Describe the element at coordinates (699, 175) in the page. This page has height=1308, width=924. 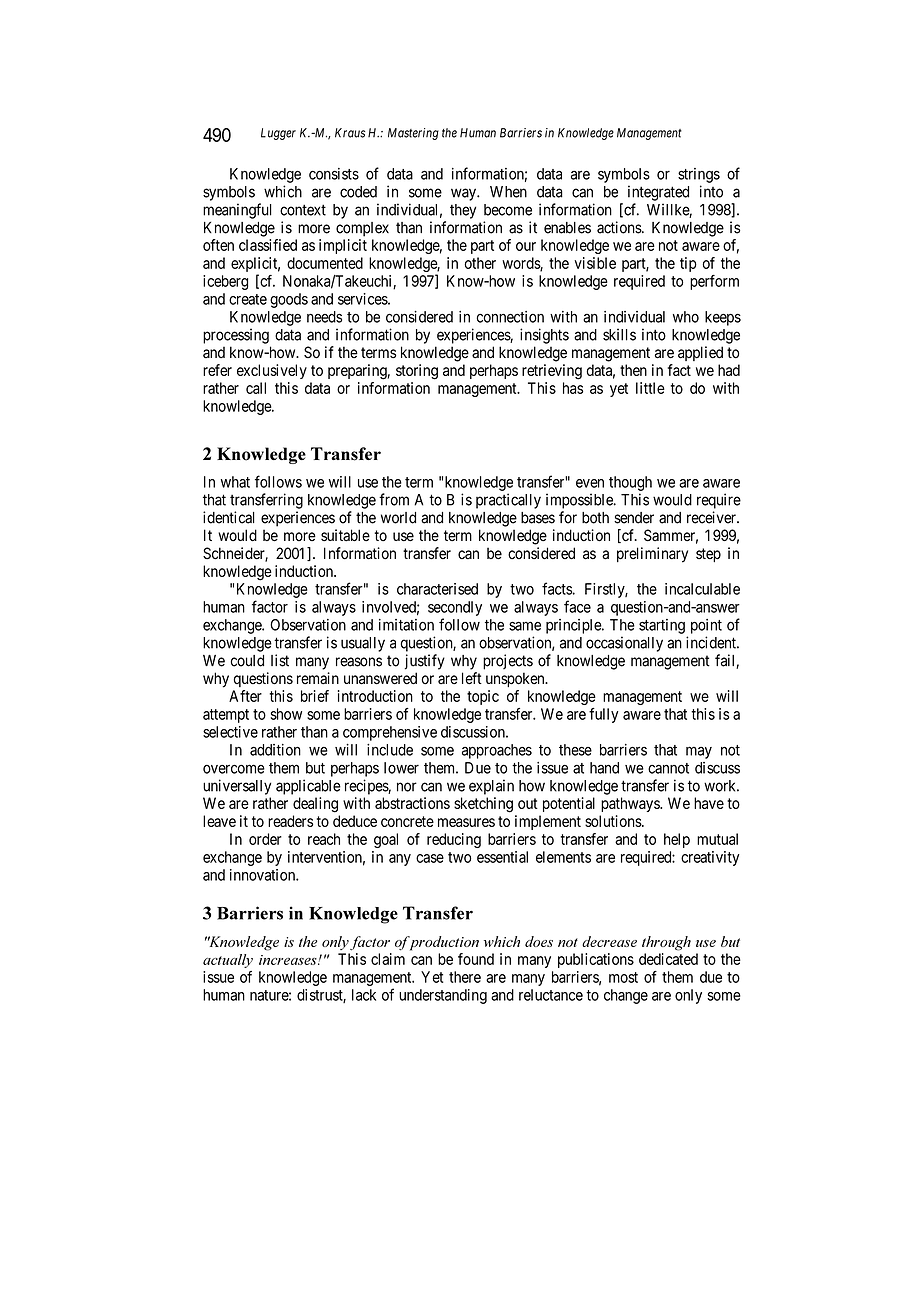
I see `strings` at that location.
